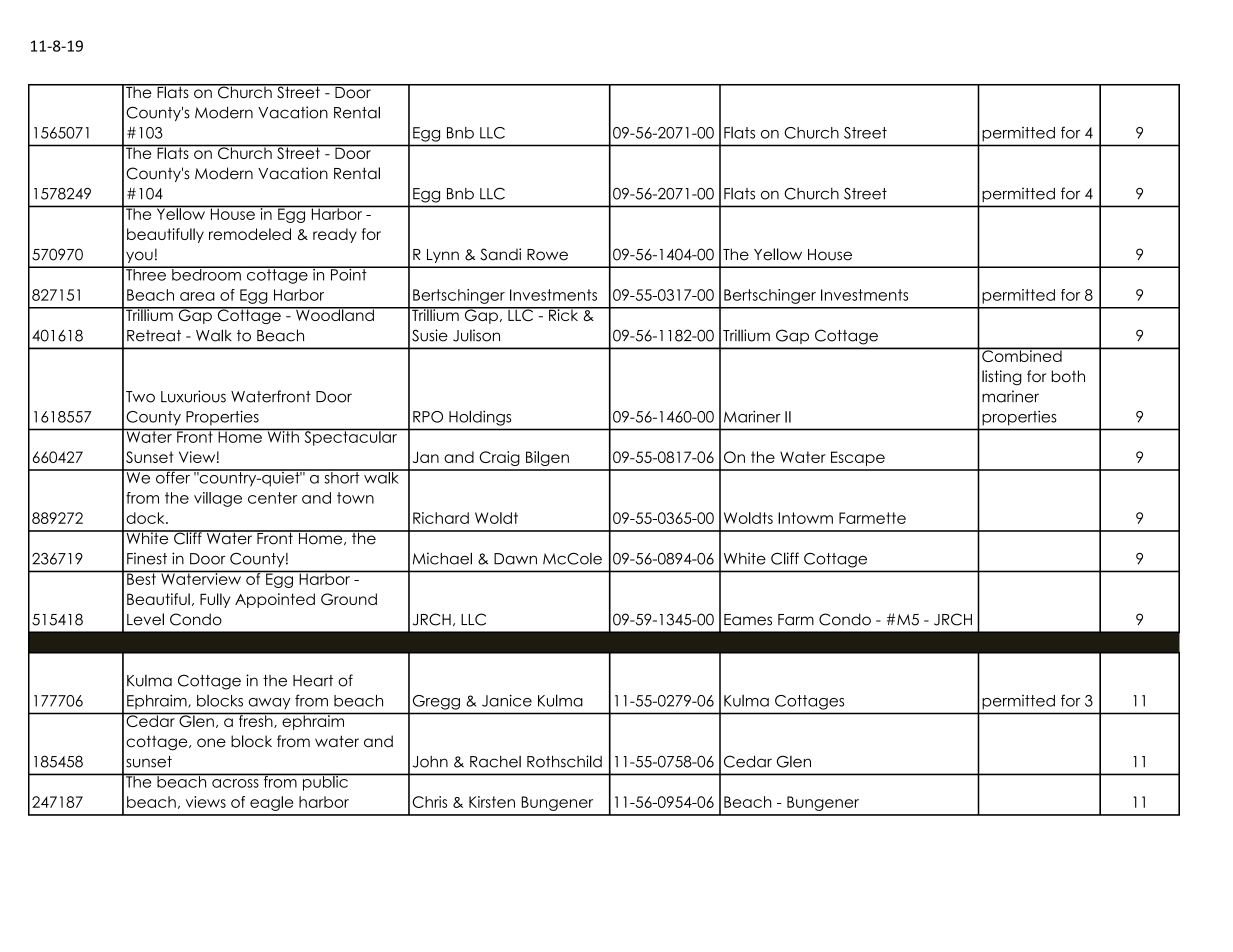  Describe the element at coordinates (547, 255) in the screenshot. I see `Rowe` at that location.
